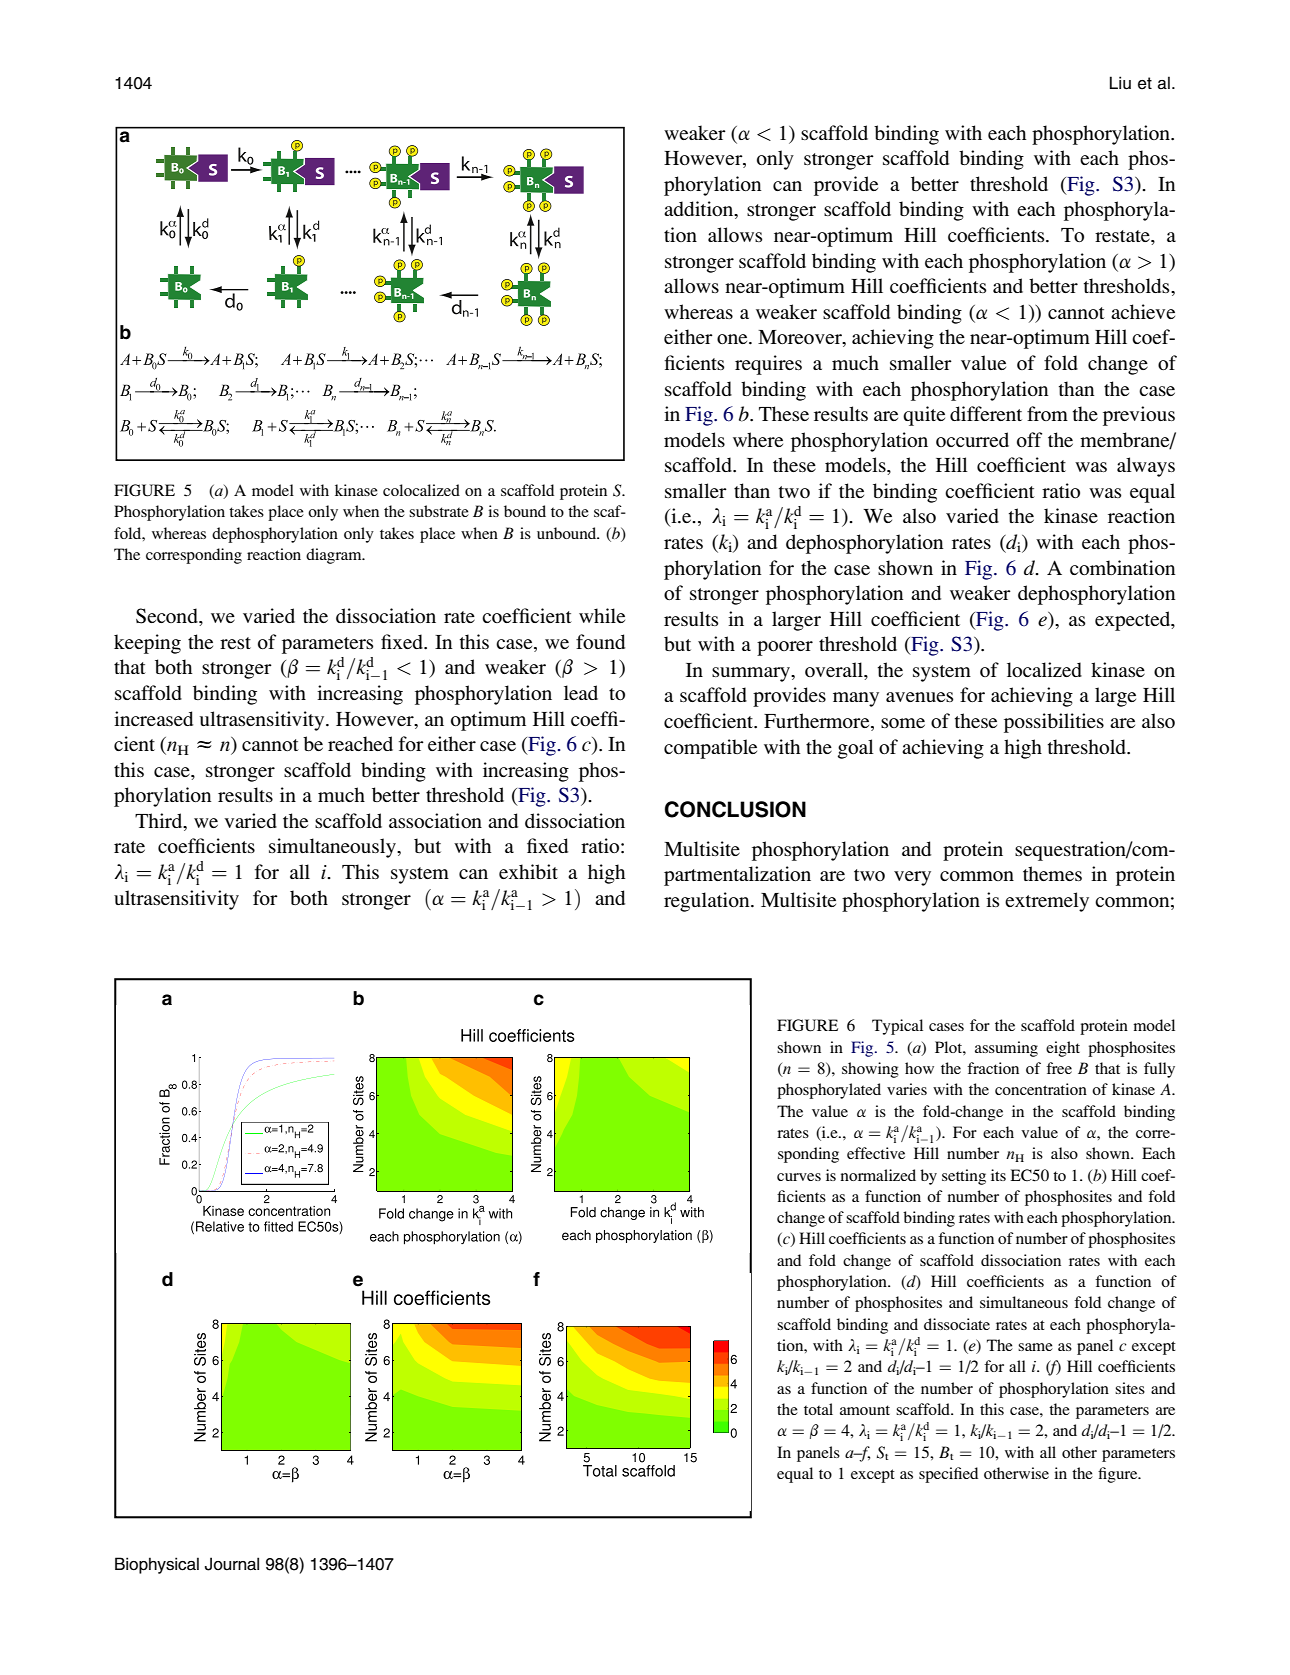 The image size is (1290, 1675). Describe the element at coordinates (335, 556) in the screenshot. I see `diagram` at that location.
